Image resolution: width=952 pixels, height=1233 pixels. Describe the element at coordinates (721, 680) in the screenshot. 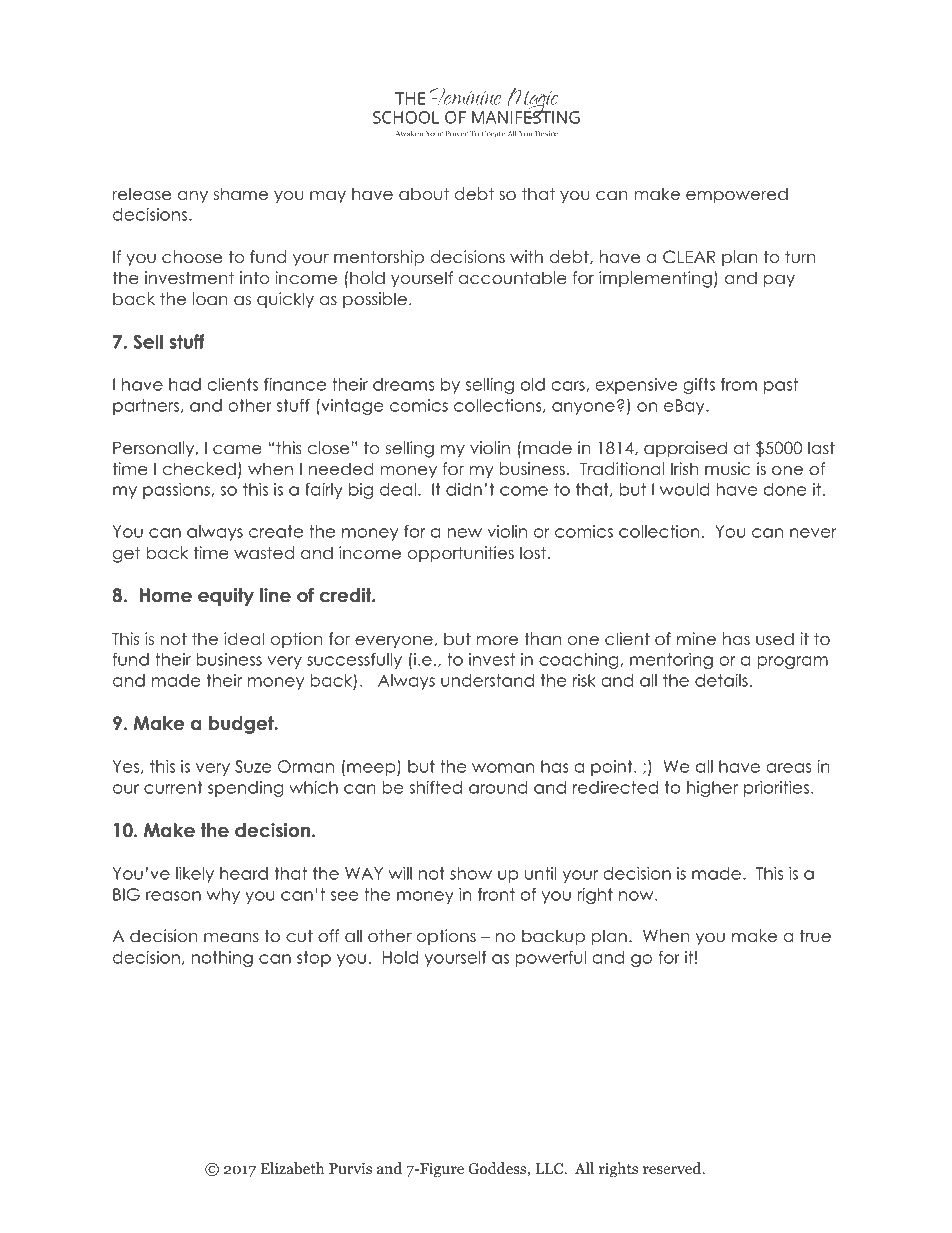

I see `details` at that location.
